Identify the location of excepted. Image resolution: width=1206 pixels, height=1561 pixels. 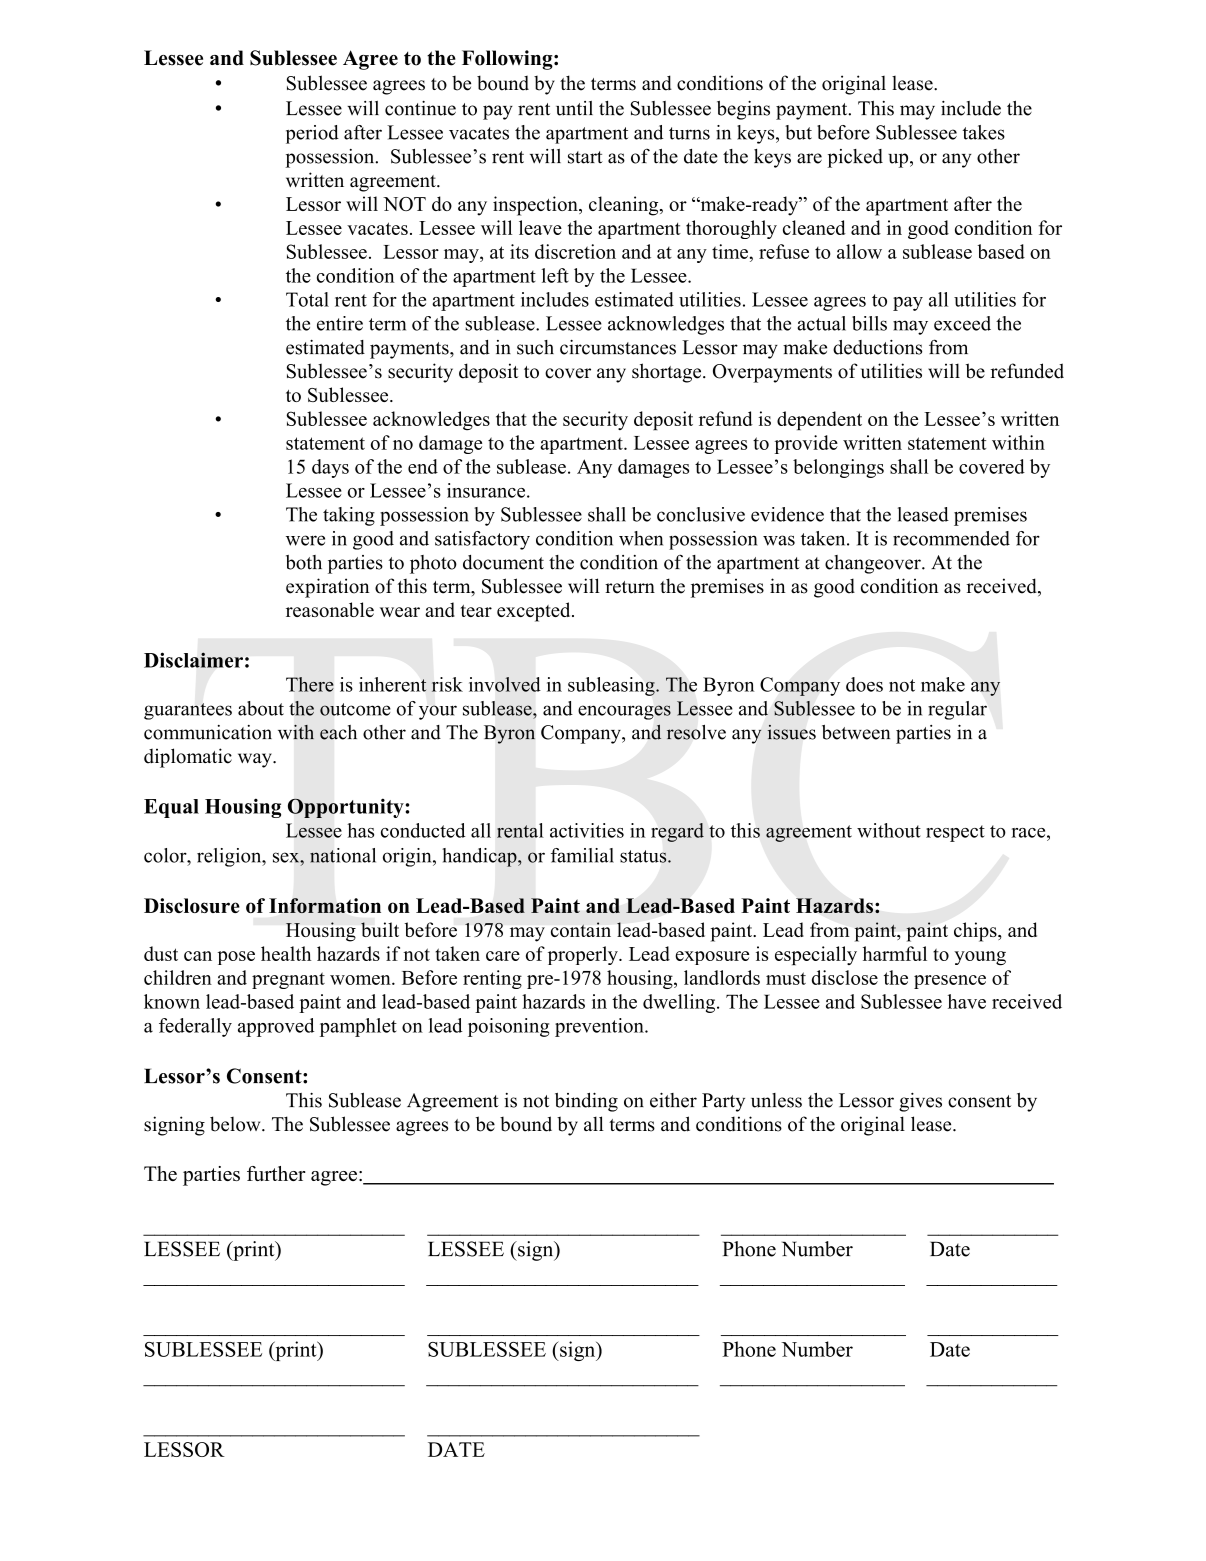
(535, 612).
